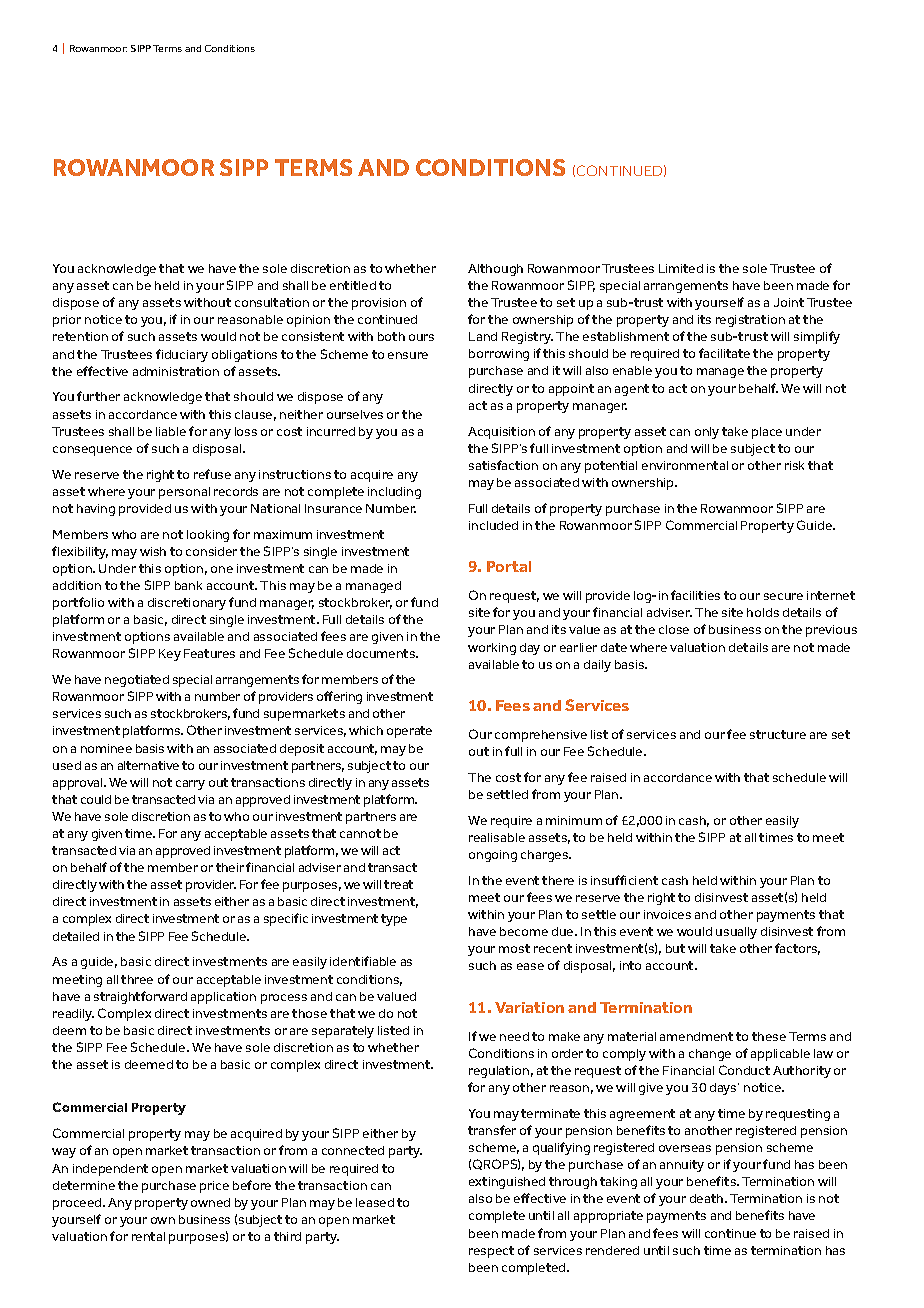 The image size is (924, 1308). What do you see at coordinates (148, 1236) in the screenshot?
I see `rental` at bounding box center [148, 1236].
